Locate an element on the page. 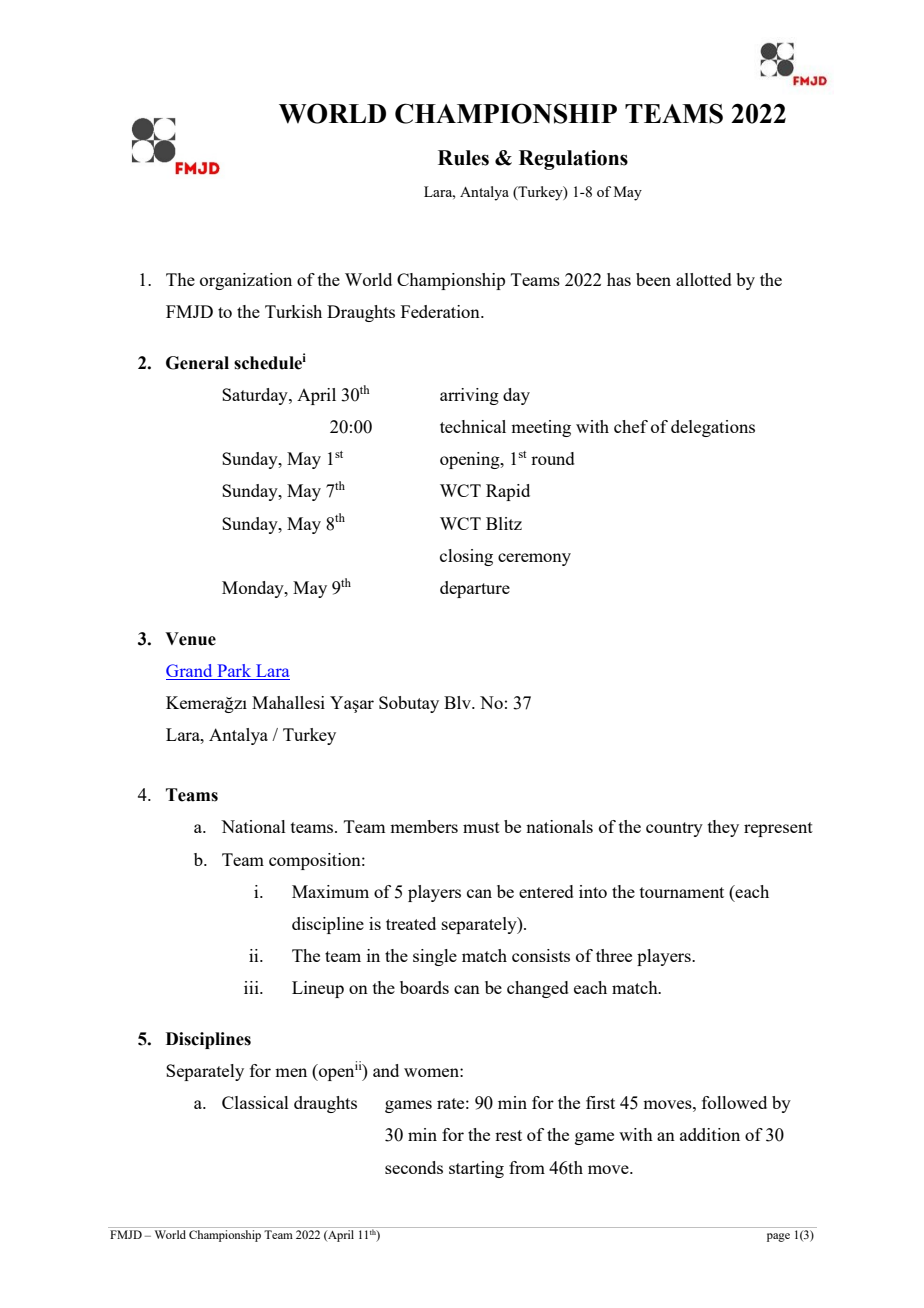  they is located at coordinates (723, 828).
